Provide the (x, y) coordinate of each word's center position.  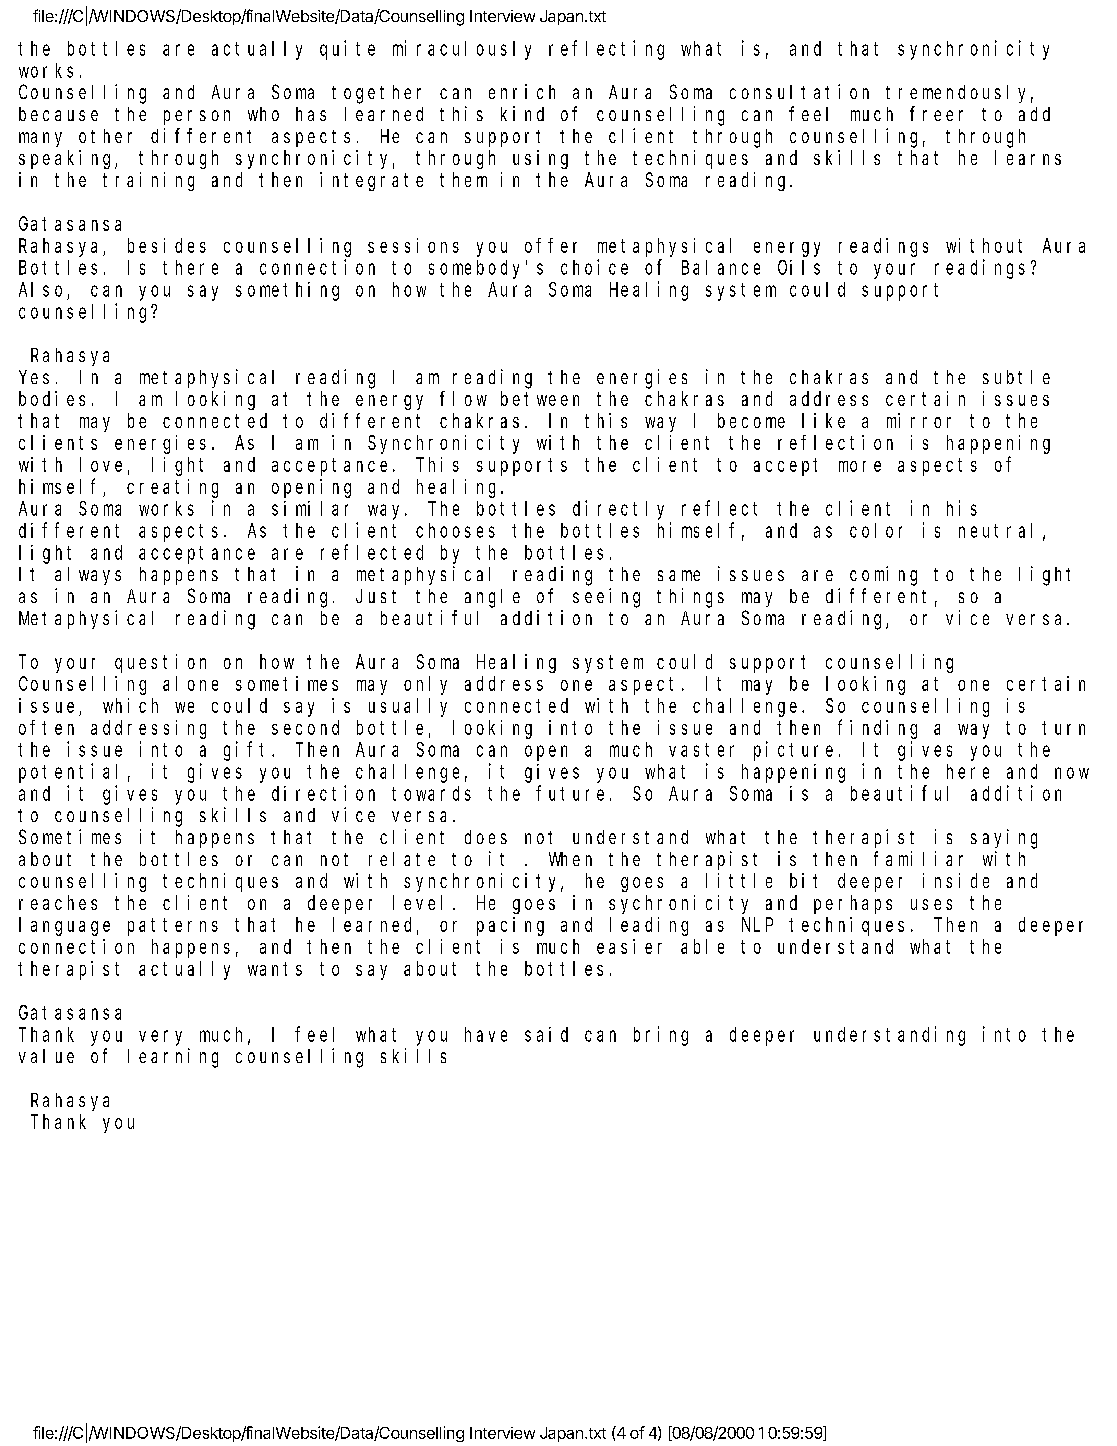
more (860, 466)
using (540, 159)
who (263, 114)
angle (492, 598)
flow (463, 398)
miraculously (462, 50)
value (46, 1056)
